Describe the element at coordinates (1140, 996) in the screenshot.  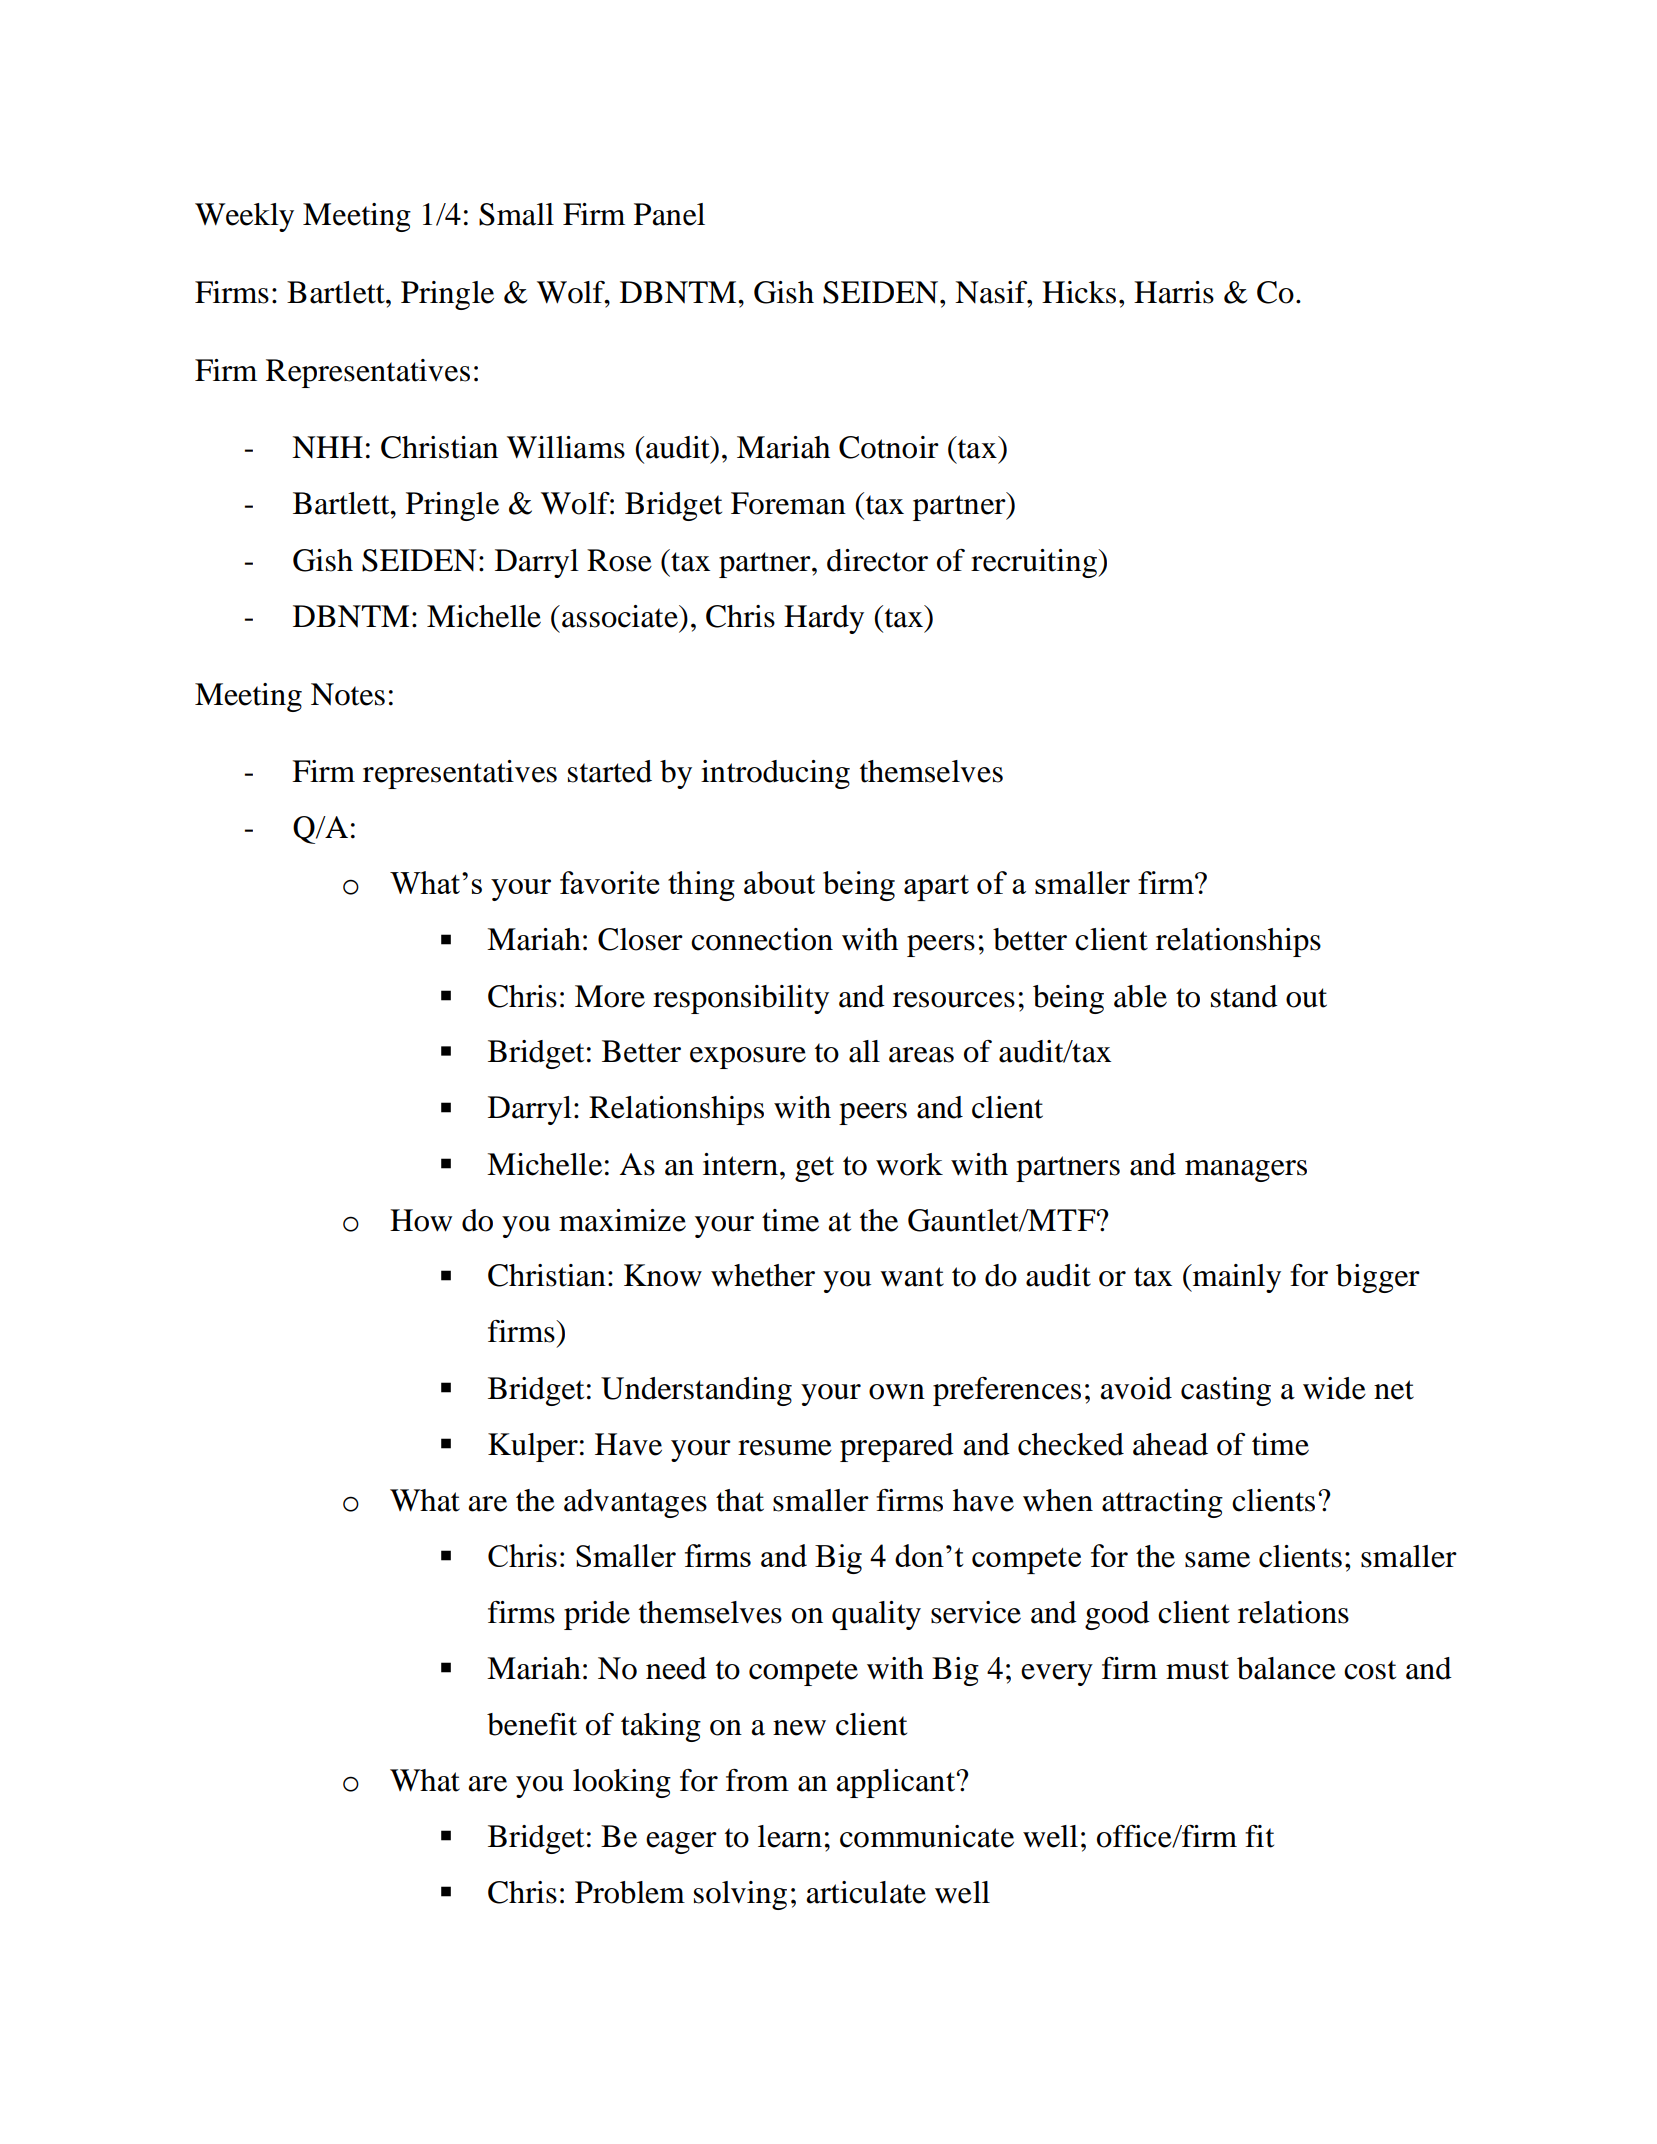
I see `able` at that location.
